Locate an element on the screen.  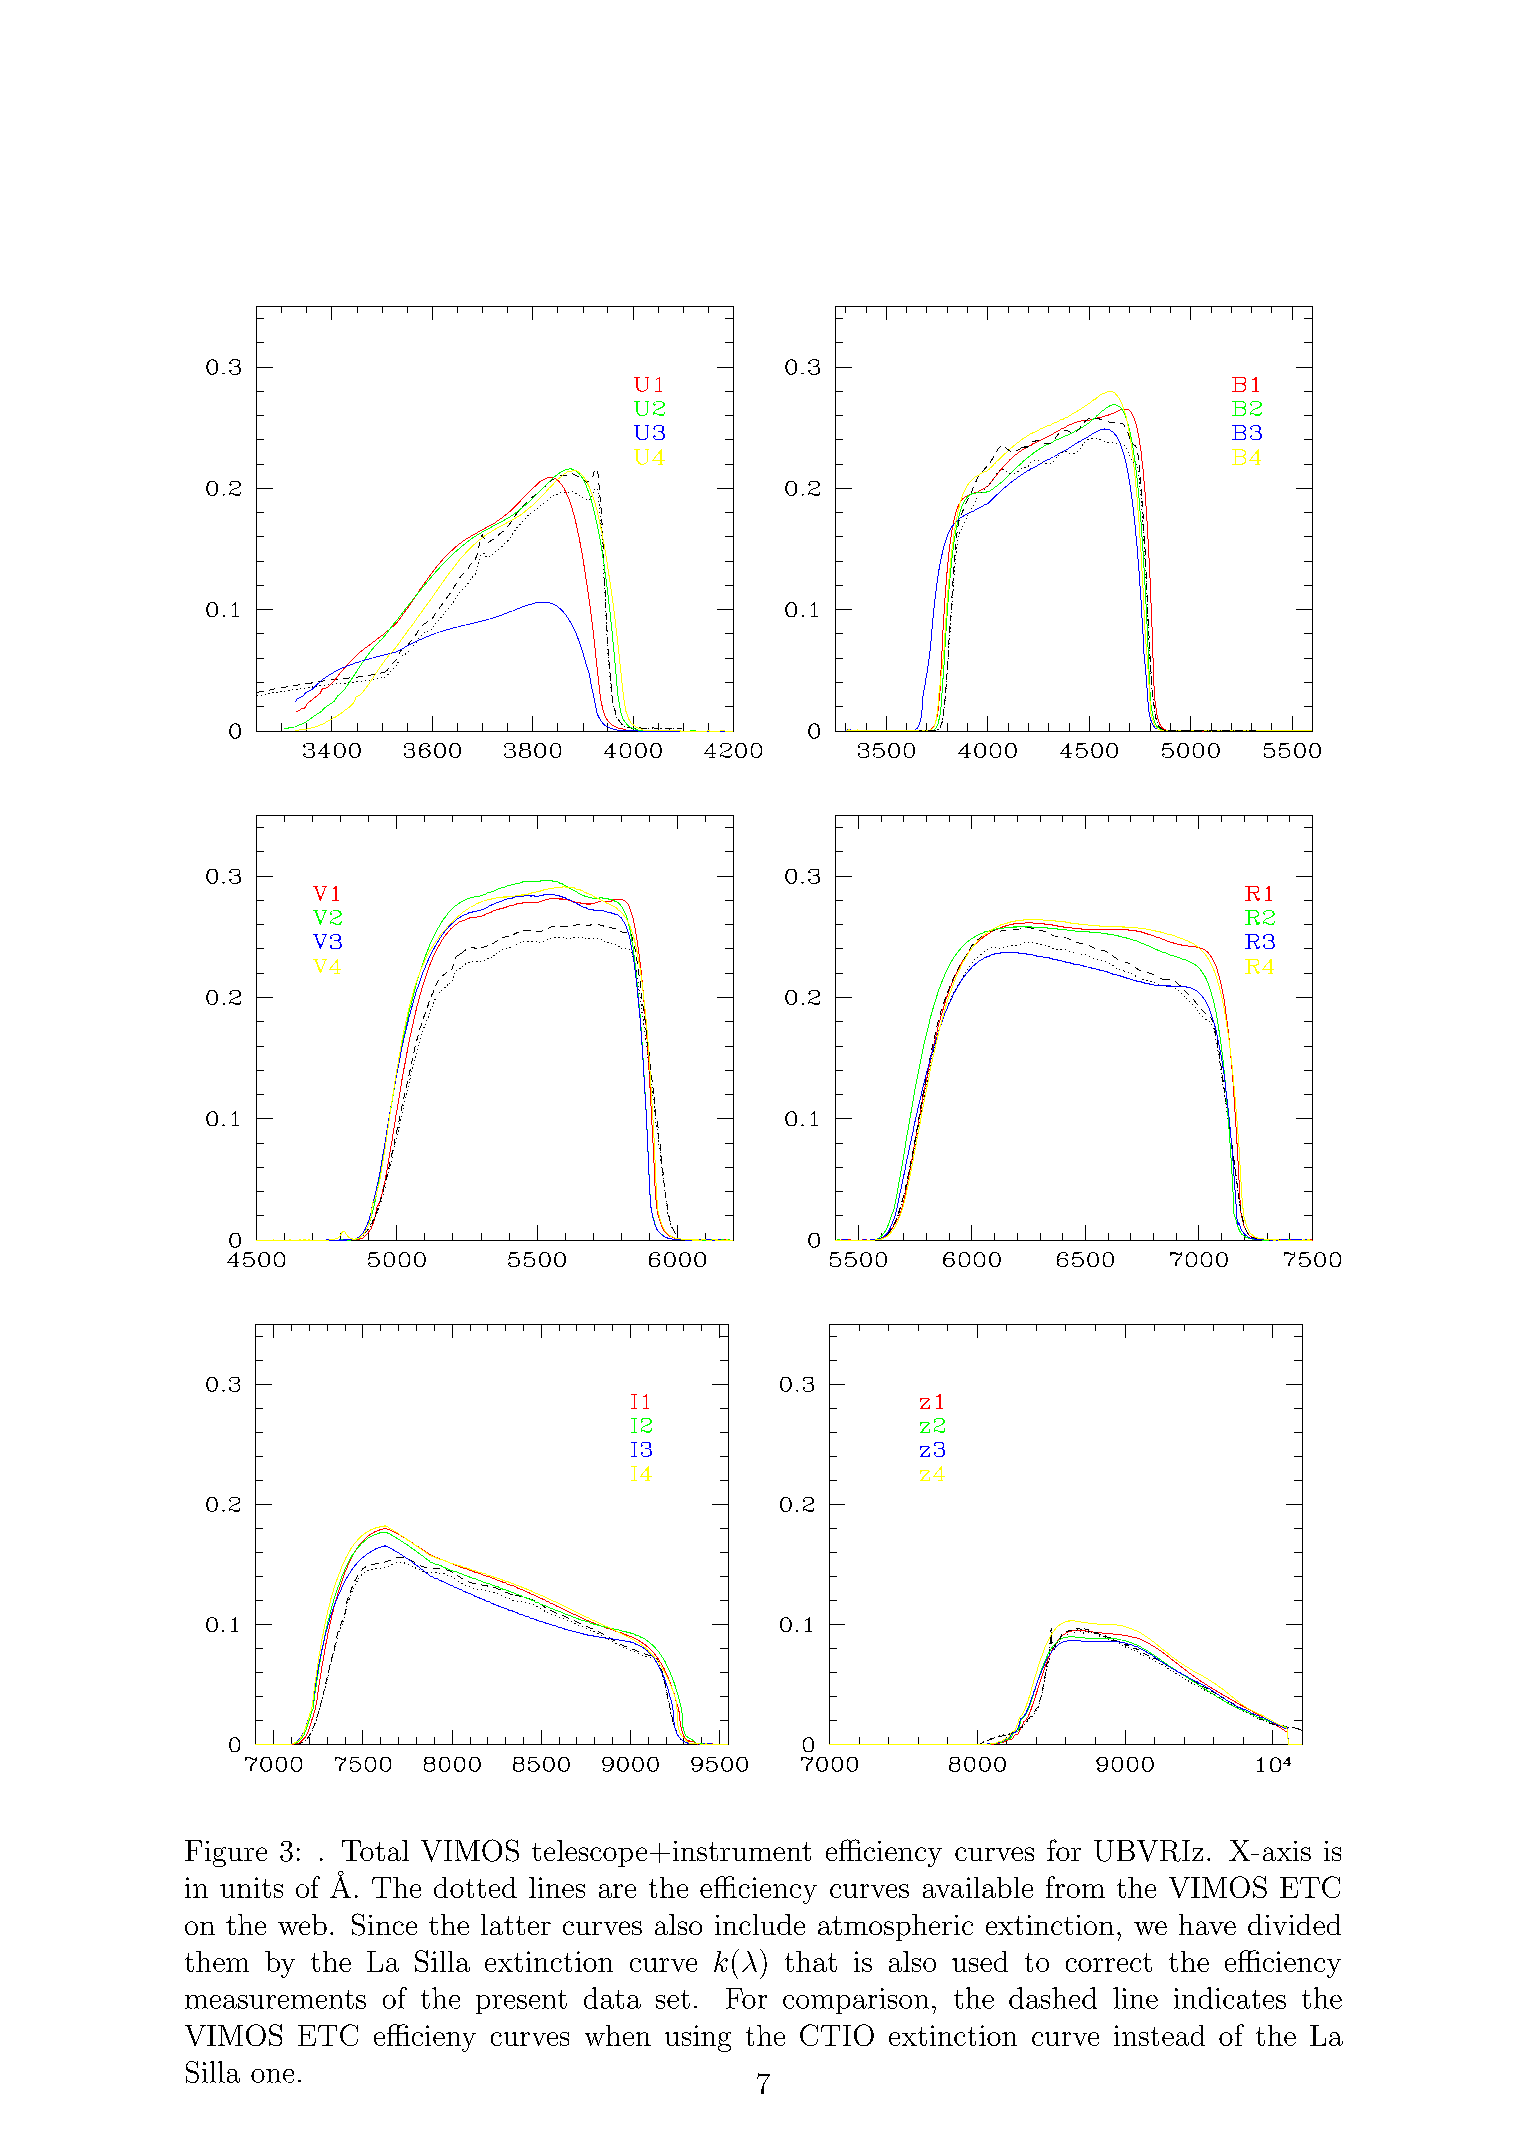
instead is located at coordinates (1159, 2035).
